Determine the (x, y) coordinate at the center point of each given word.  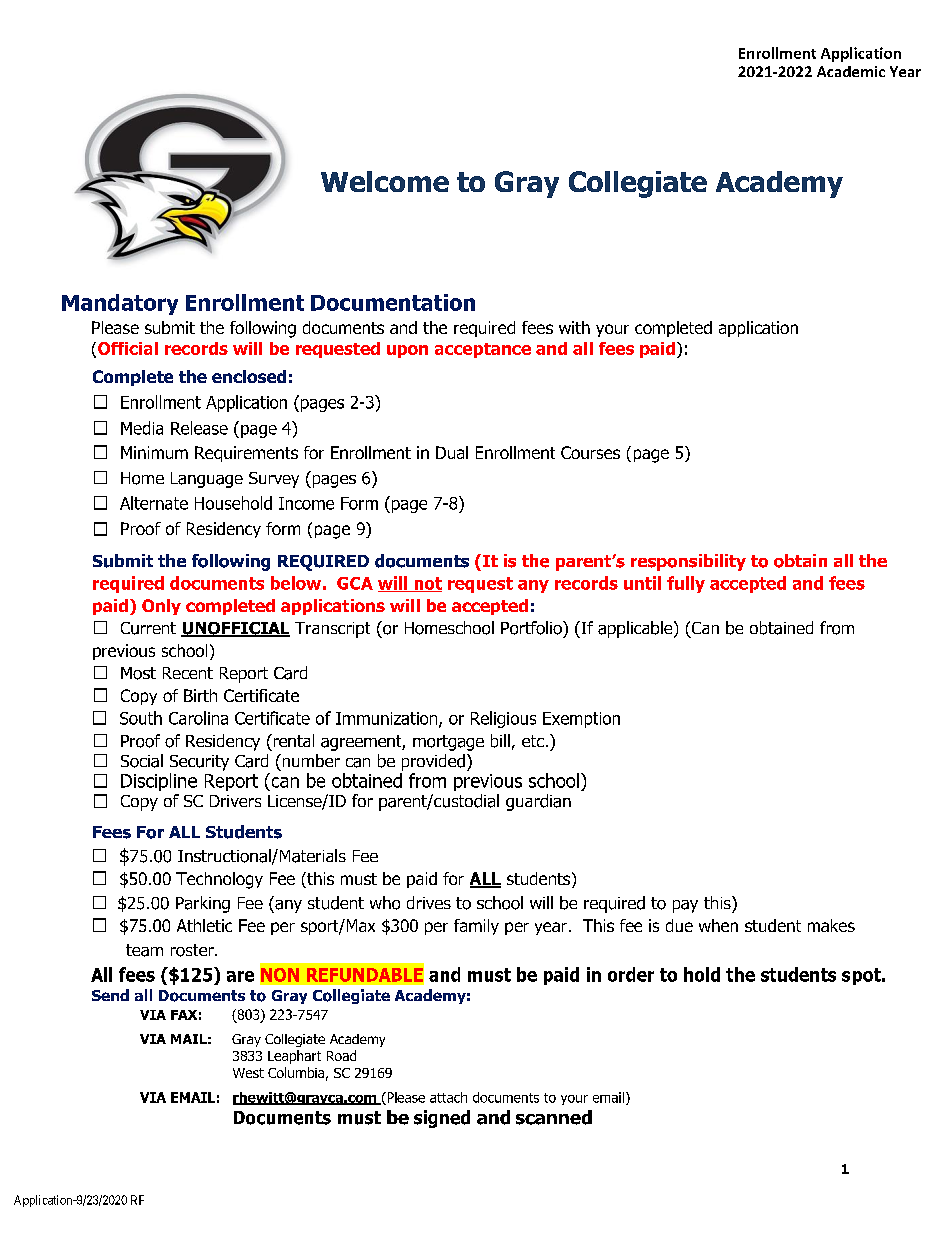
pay (685, 906)
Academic (851, 71)
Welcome (385, 181)
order (631, 974)
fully (686, 584)
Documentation (393, 302)
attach (448, 1097)
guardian (538, 802)
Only (161, 607)
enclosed (249, 376)
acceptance (483, 350)
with (574, 327)
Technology (219, 880)
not (427, 584)
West (248, 1073)
